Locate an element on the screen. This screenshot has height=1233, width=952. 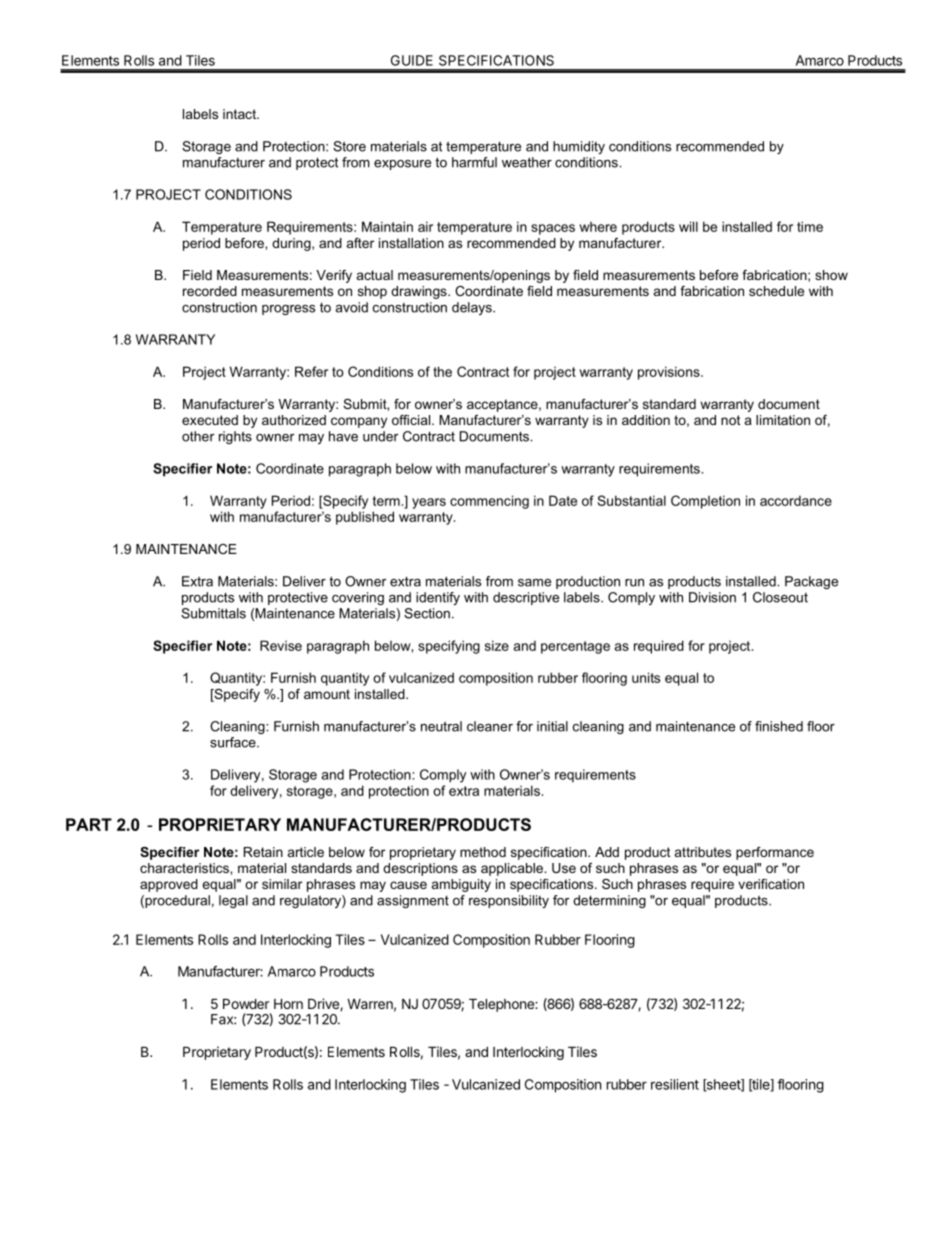
intact is located at coordinates (240, 114).
